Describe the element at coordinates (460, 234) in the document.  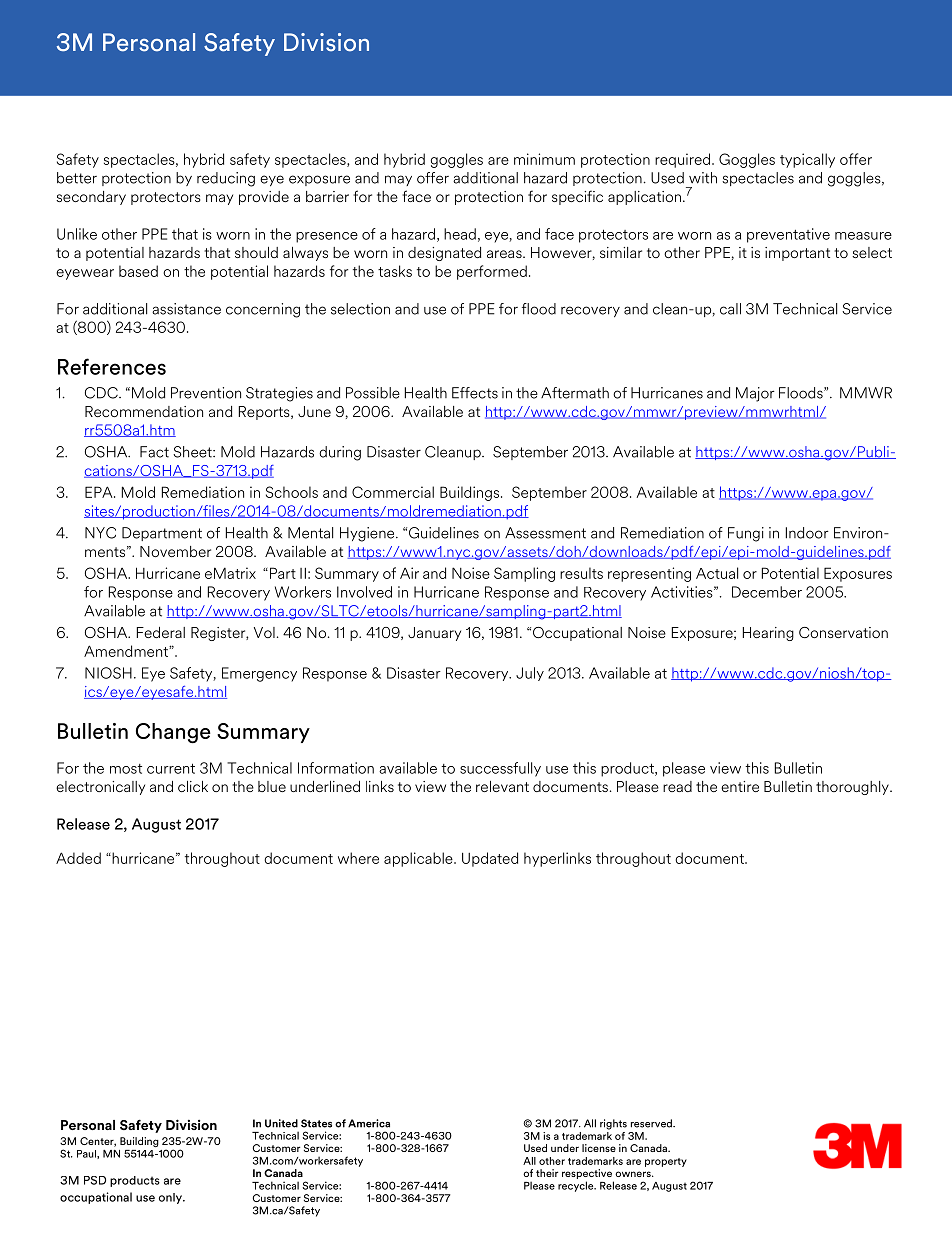
I see `head` at that location.
